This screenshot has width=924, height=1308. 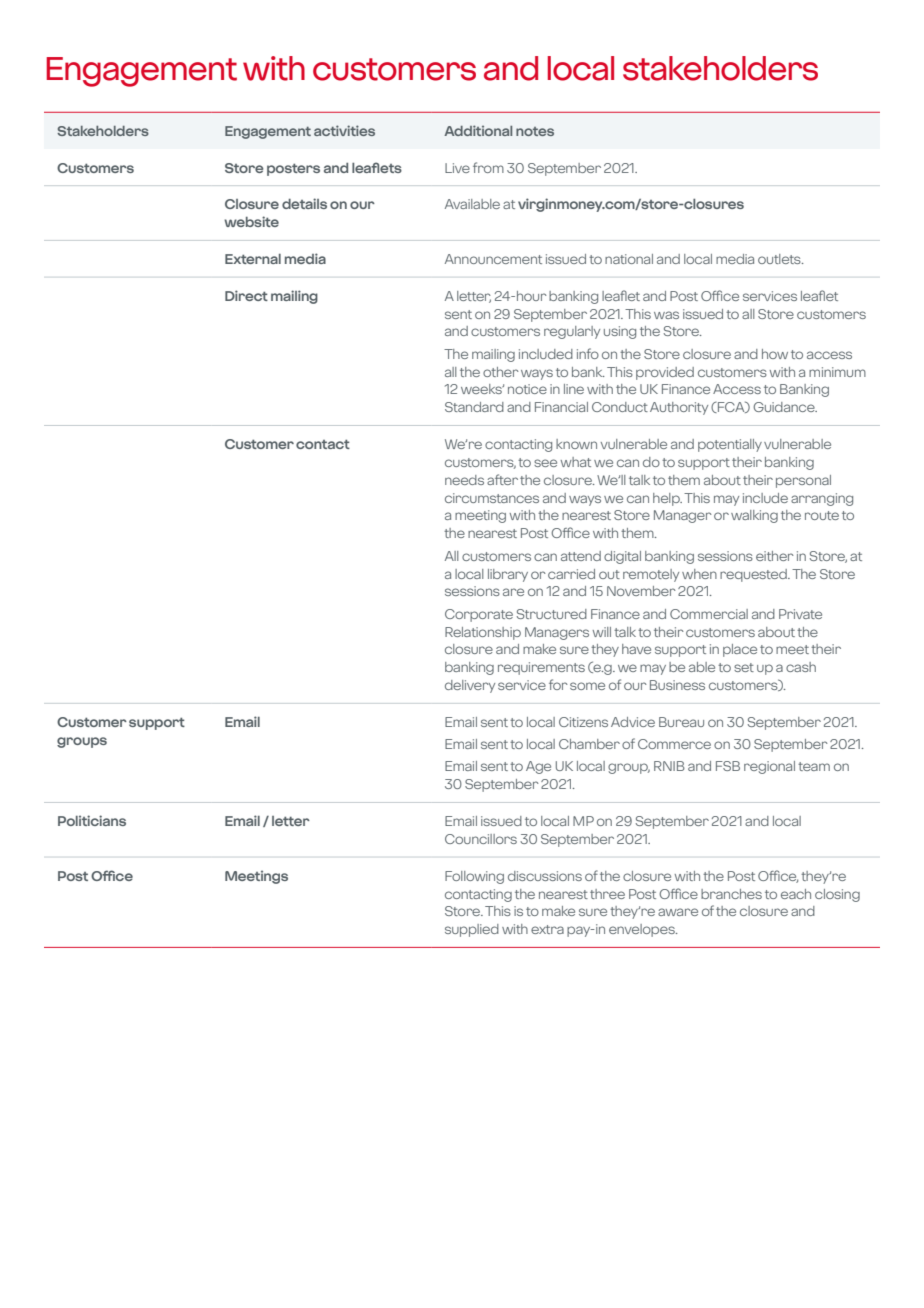 What do you see at coordinates (780, 259) in the screenshot?
I see `outlets` at bounding box center [780, 259].
